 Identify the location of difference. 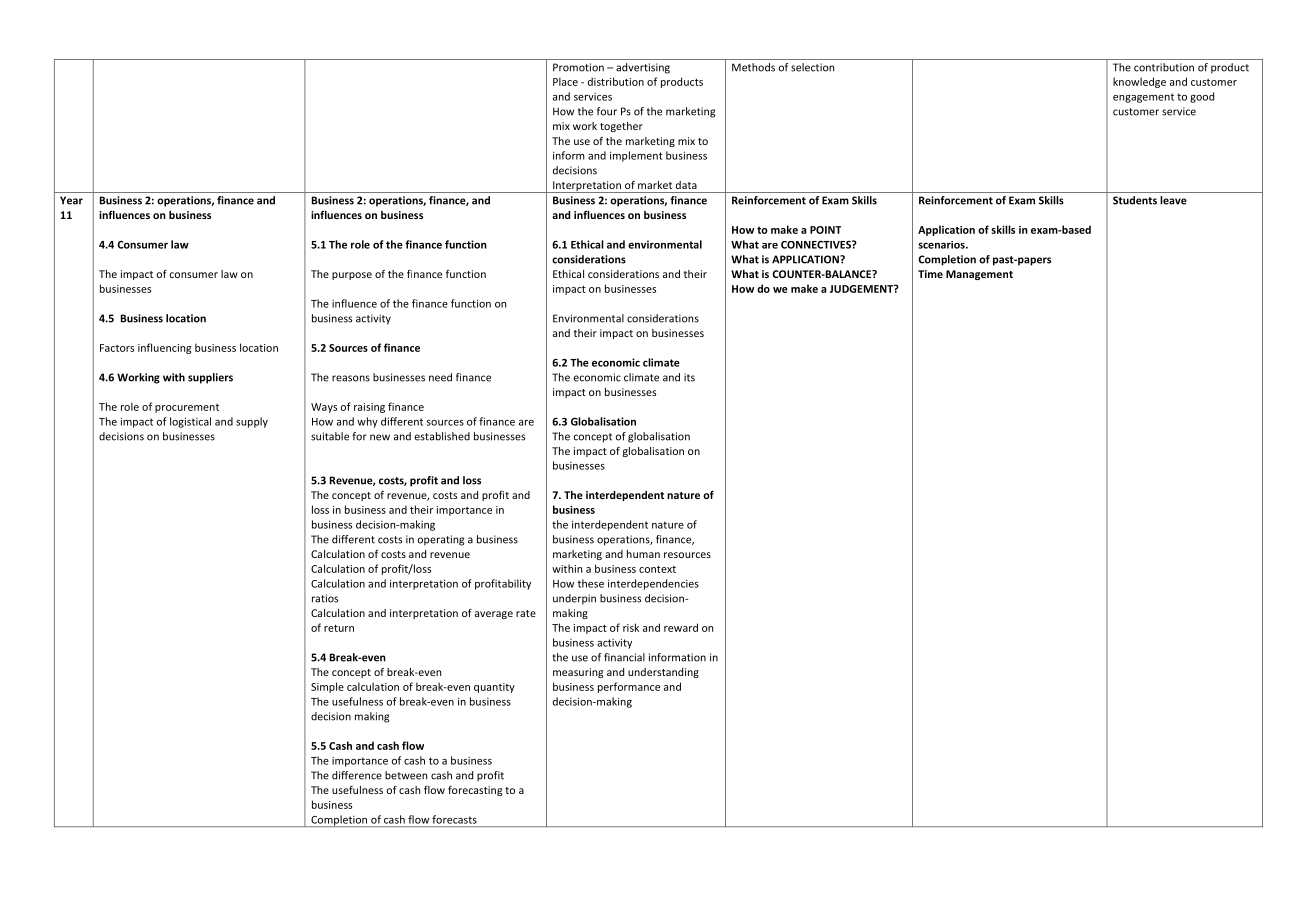
(357, 775).
